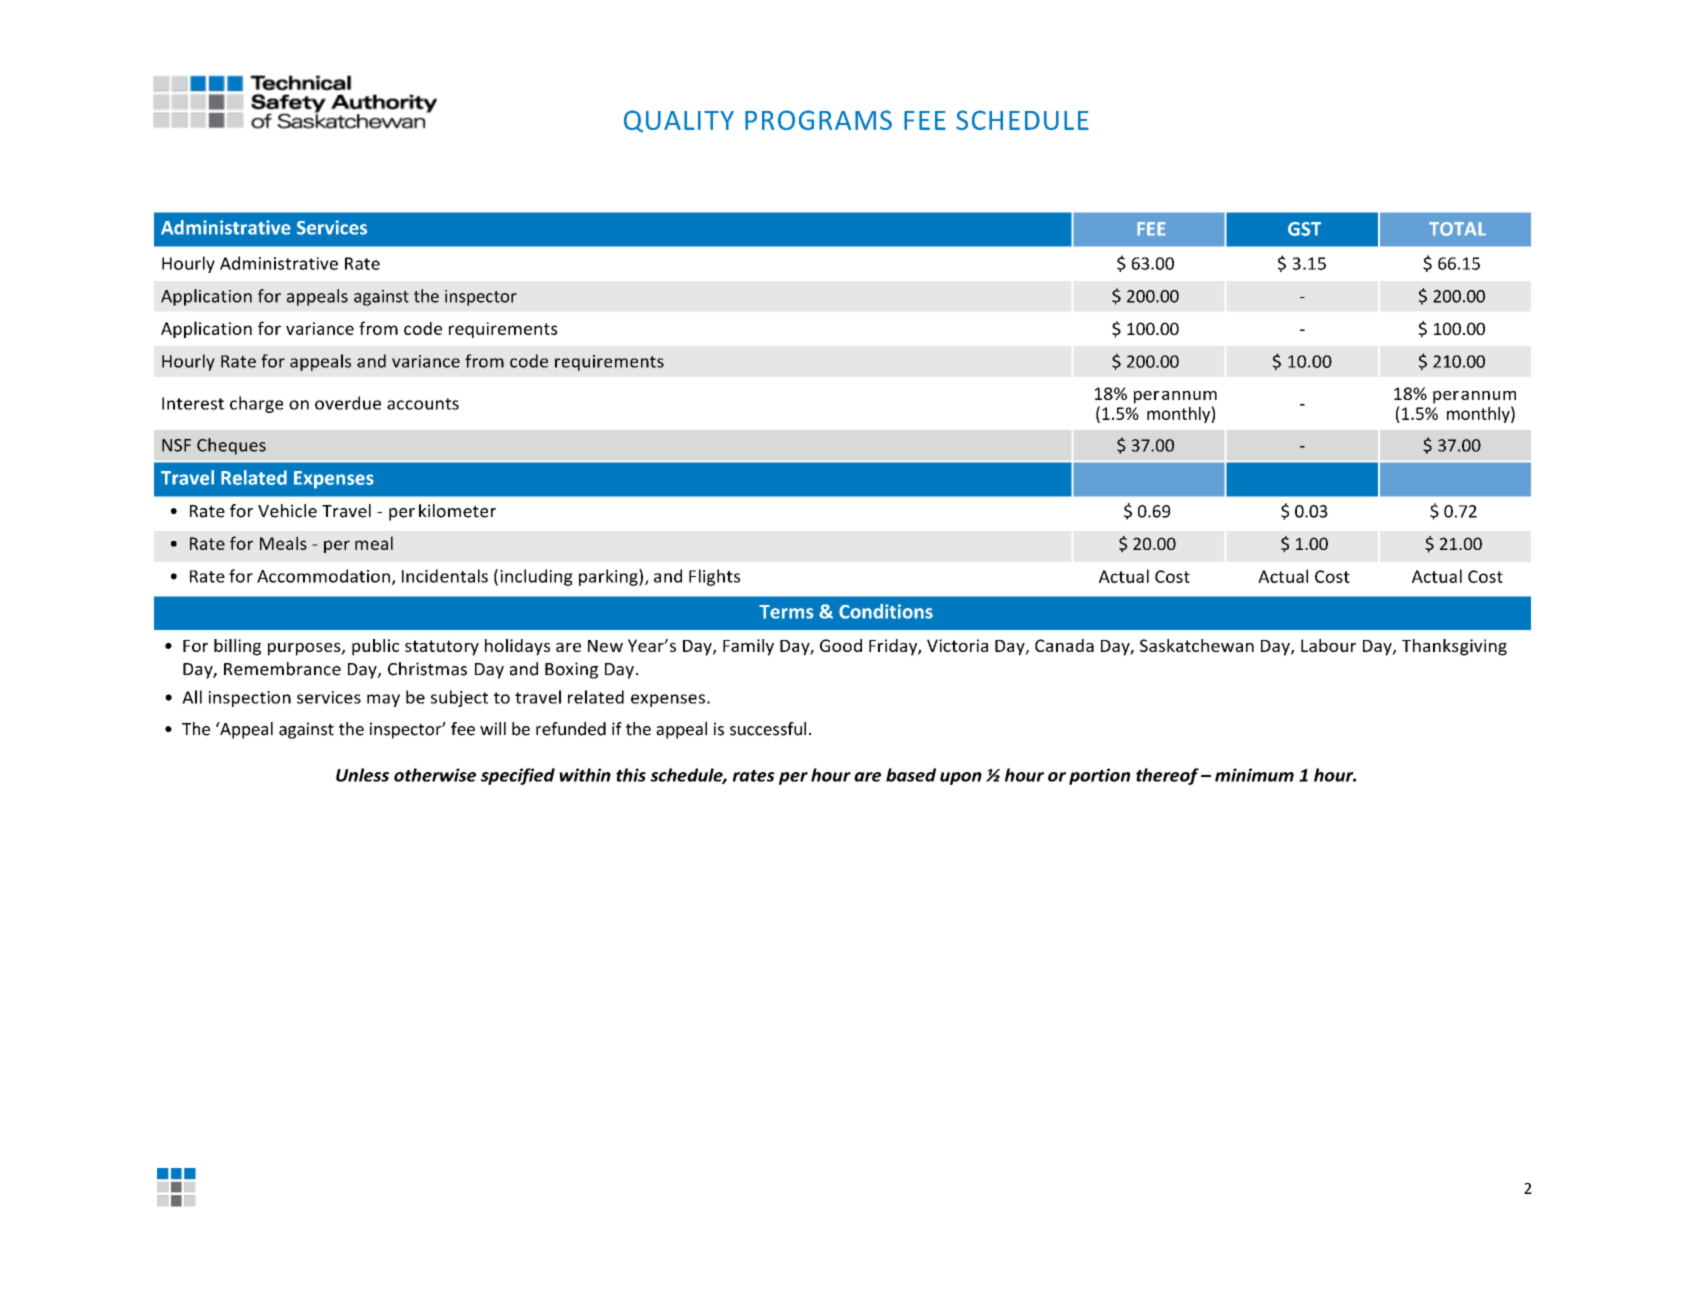 This document has height=1302, width=1685. I want to click on QUALITY, so click(679, 121).
